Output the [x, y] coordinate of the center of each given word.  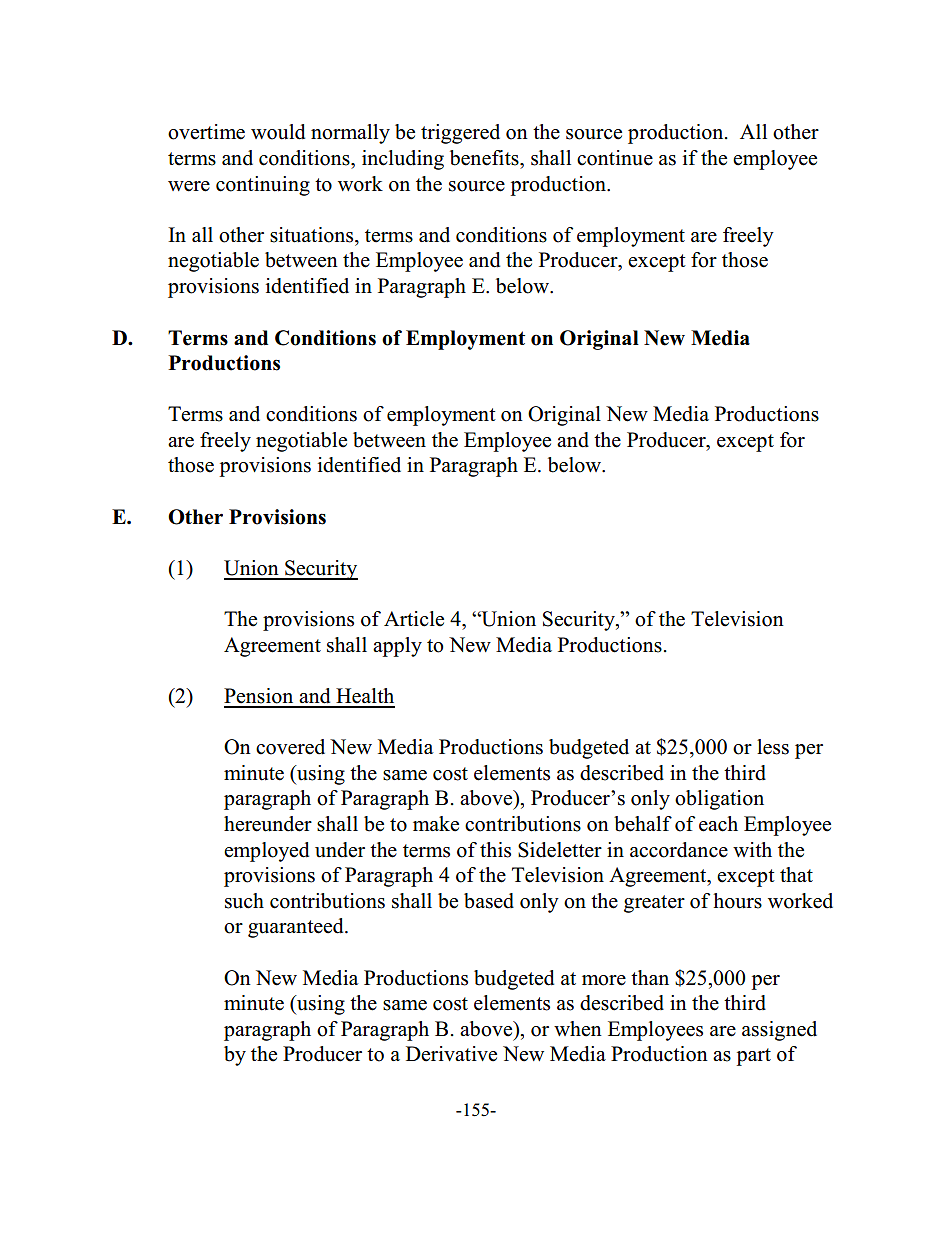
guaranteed [297, 928]
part [753, 1057]
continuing [263, 186]
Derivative [451, 1054]
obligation [719, 800]
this [495, 850]
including [403, 160]
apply [397, 647]
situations [313, 235]
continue [615, 158]
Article [414, 619]
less [773, 747]
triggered [460, 134]
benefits [485, 158]
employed [266, 852]
